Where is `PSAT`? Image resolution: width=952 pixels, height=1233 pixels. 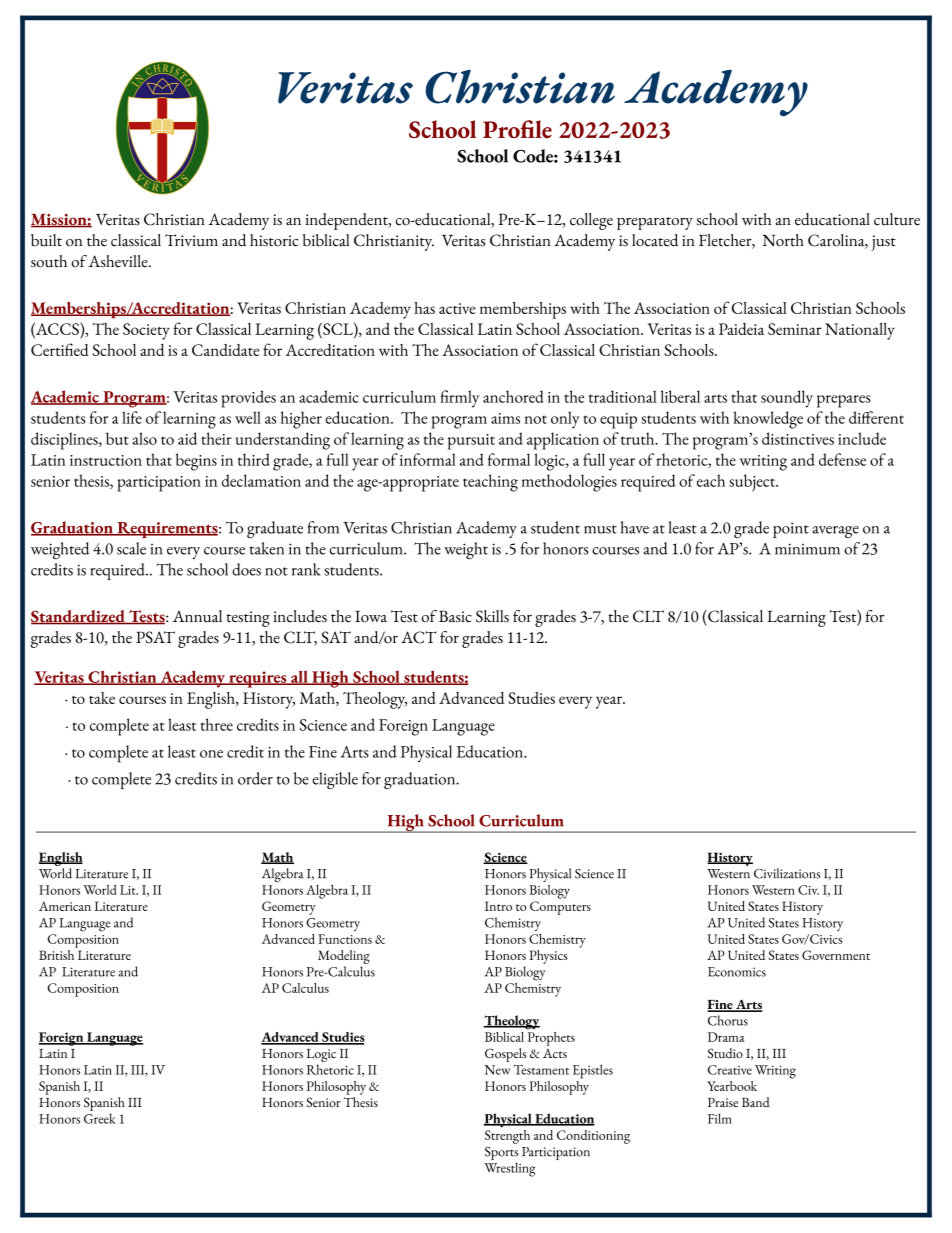 PSAT is located at coordinates (155, 637).
